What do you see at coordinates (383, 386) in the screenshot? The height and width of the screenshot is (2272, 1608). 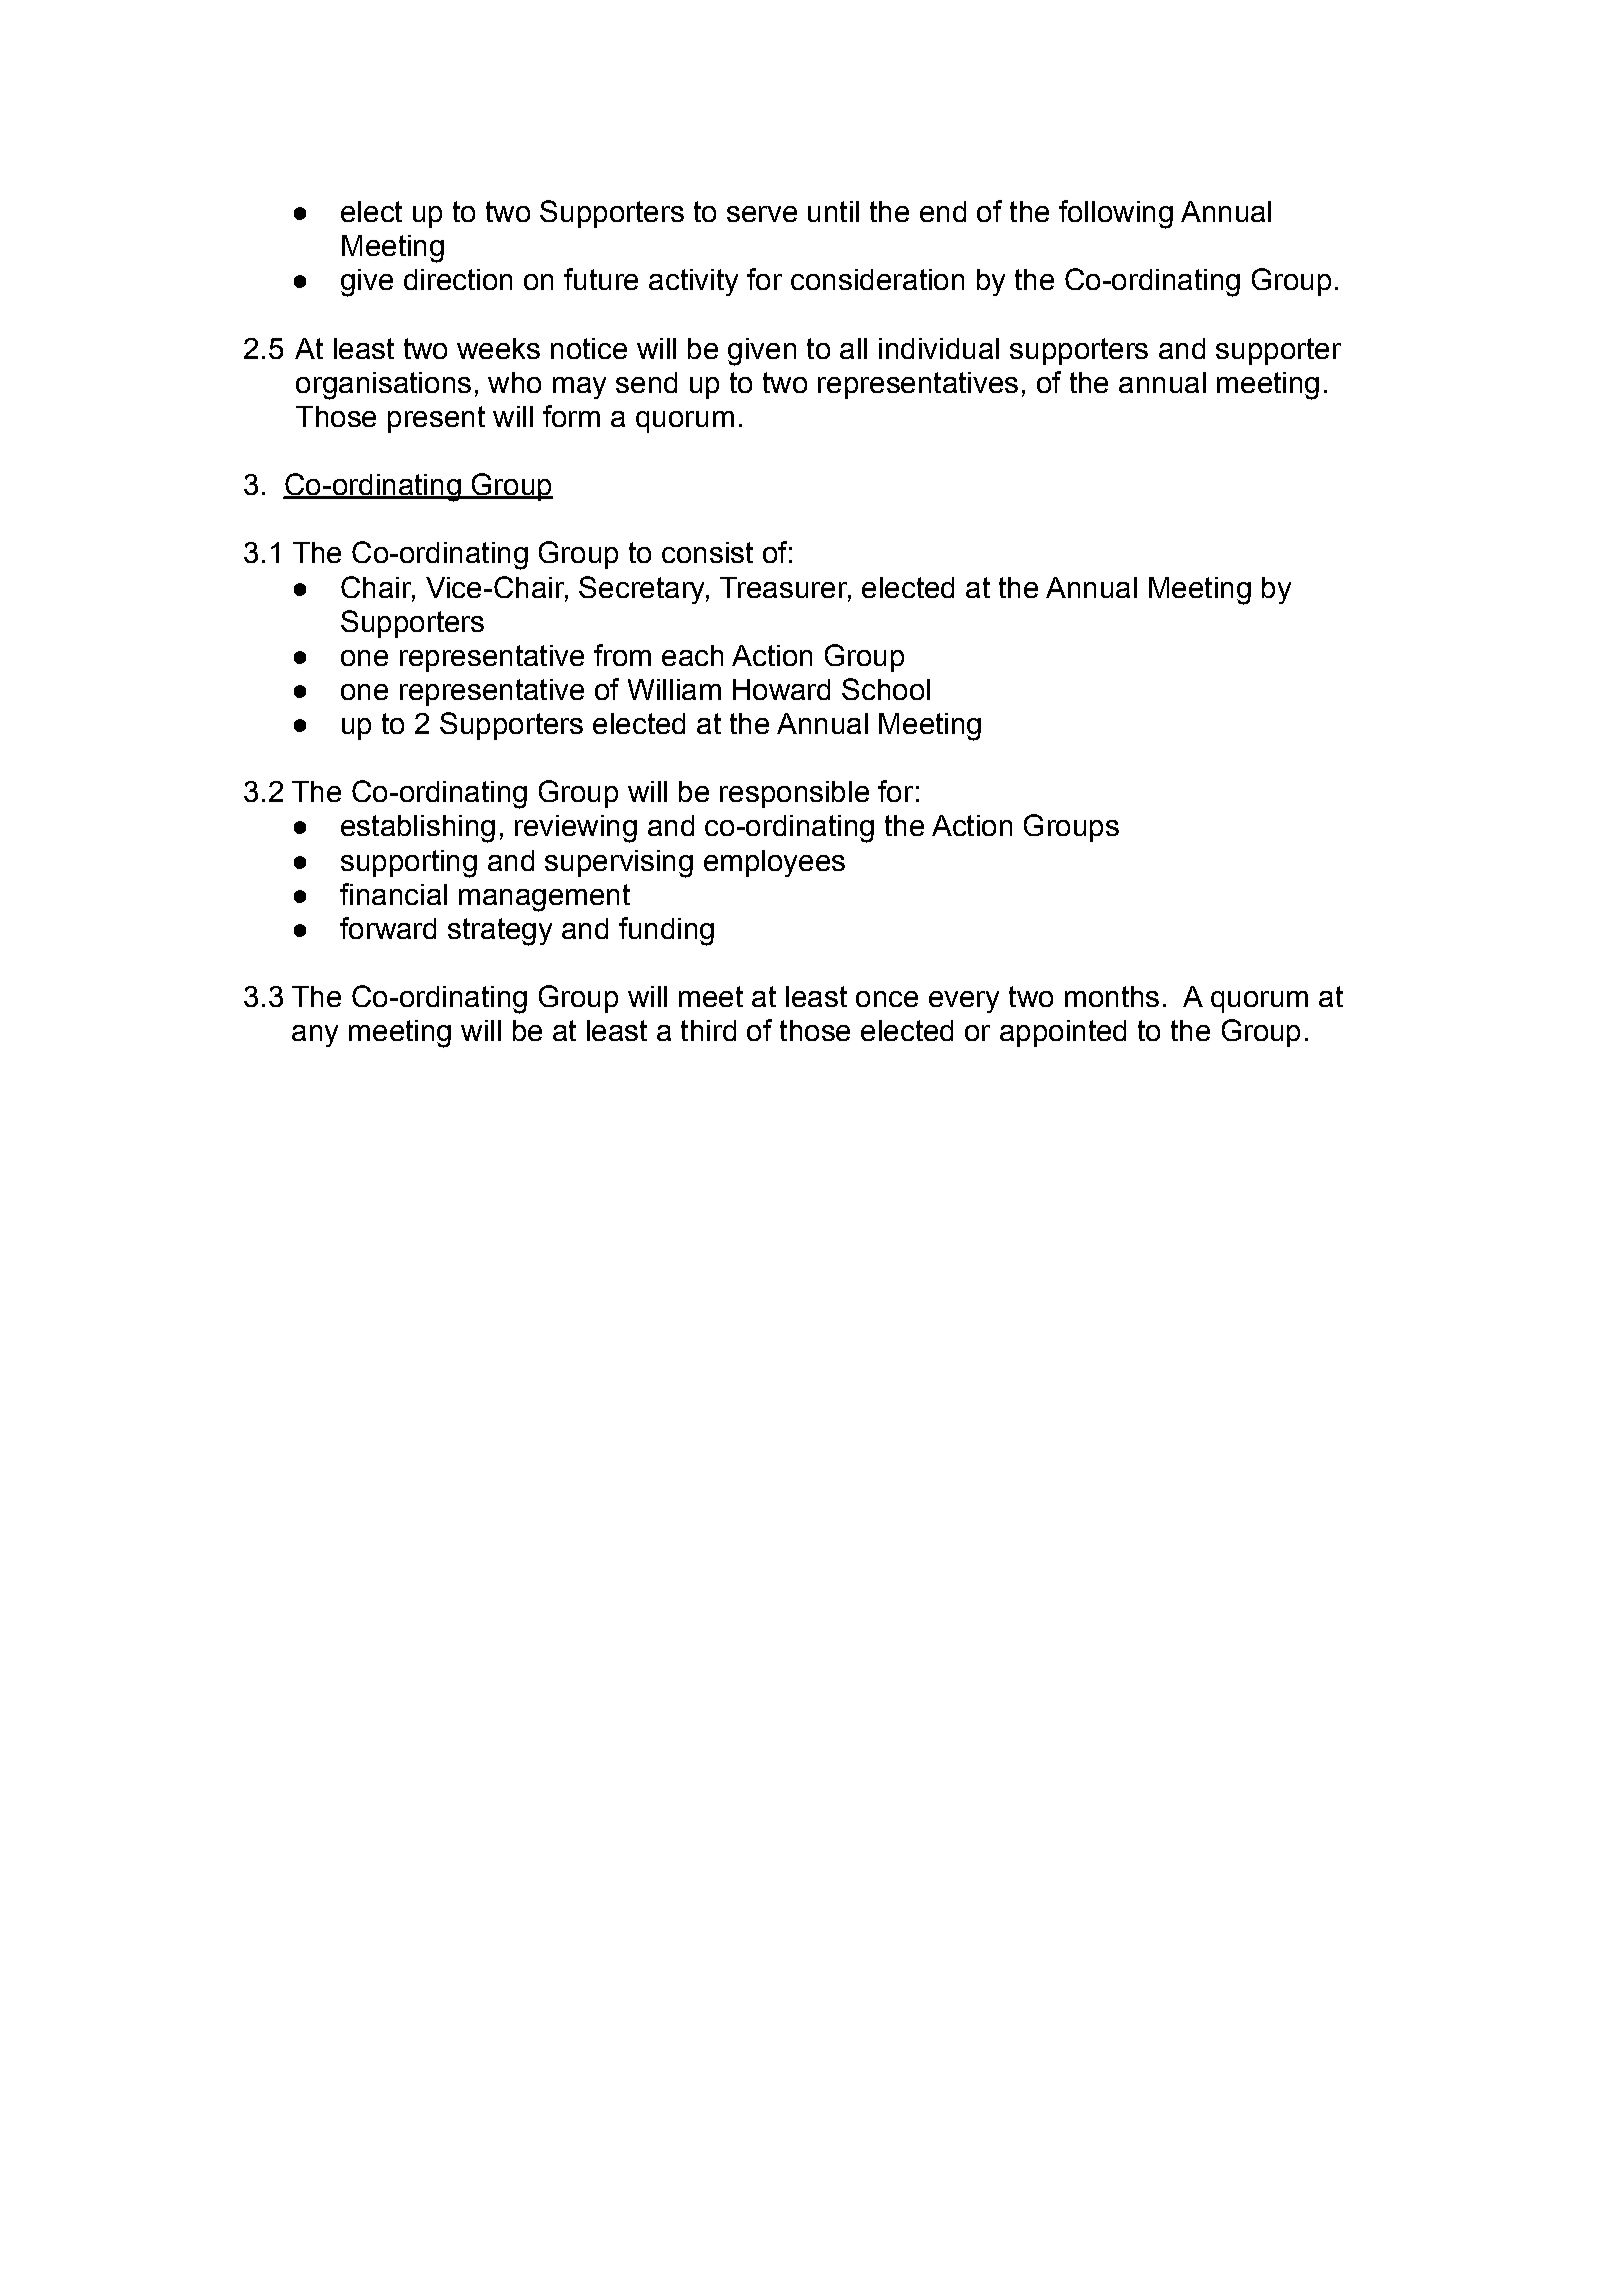 I see `organisations` at bounding box center [383, 386].
